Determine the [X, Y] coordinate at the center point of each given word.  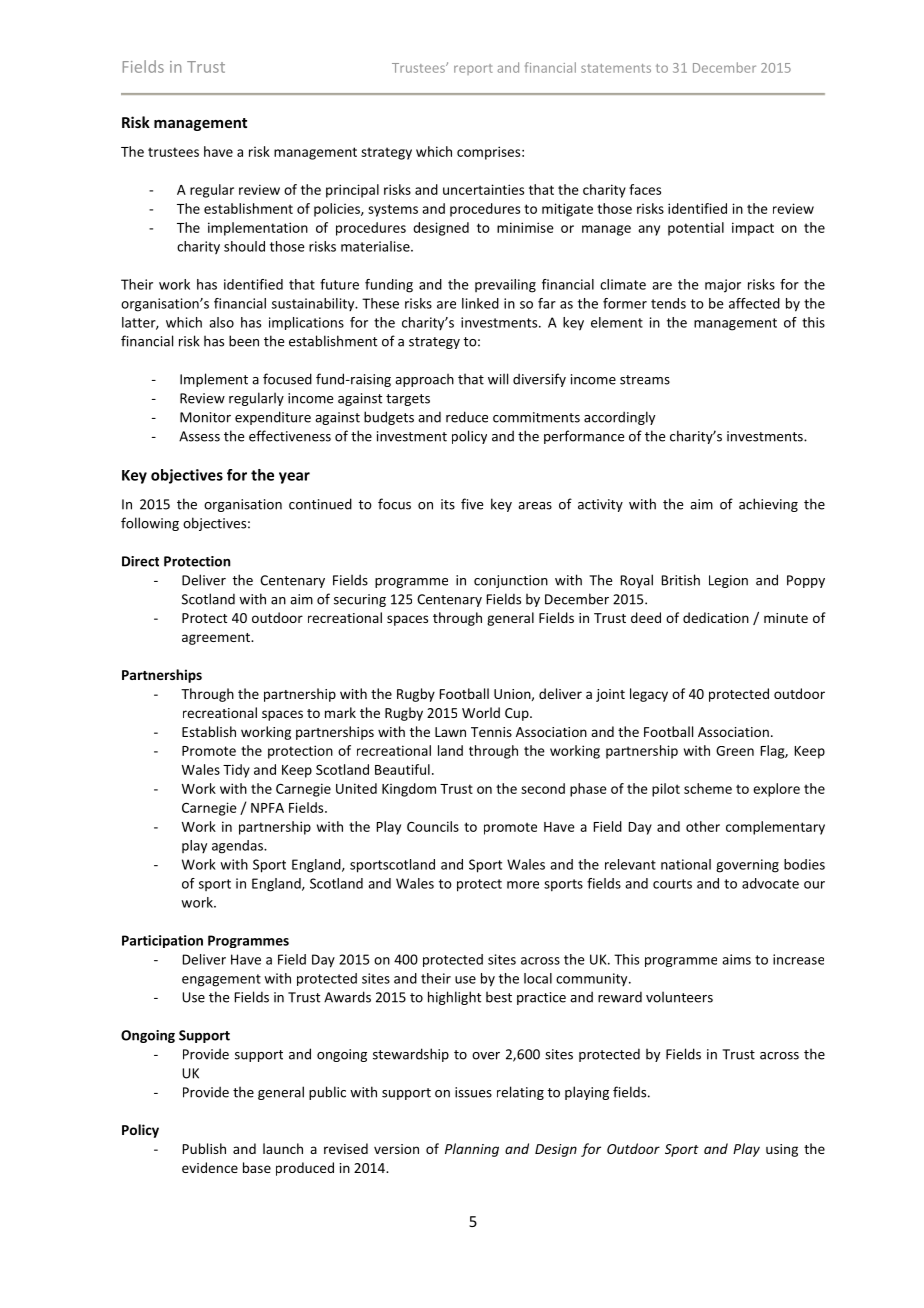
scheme [708, 788]
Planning [472, 1150]
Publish [204, 1148]
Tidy [236, 771]
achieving [768, 505]
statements [616, 68]
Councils [433, 826]
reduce [467, 417]
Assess [199, 436]
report [473, 69]
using [782, 1150]
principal [352, 191]
